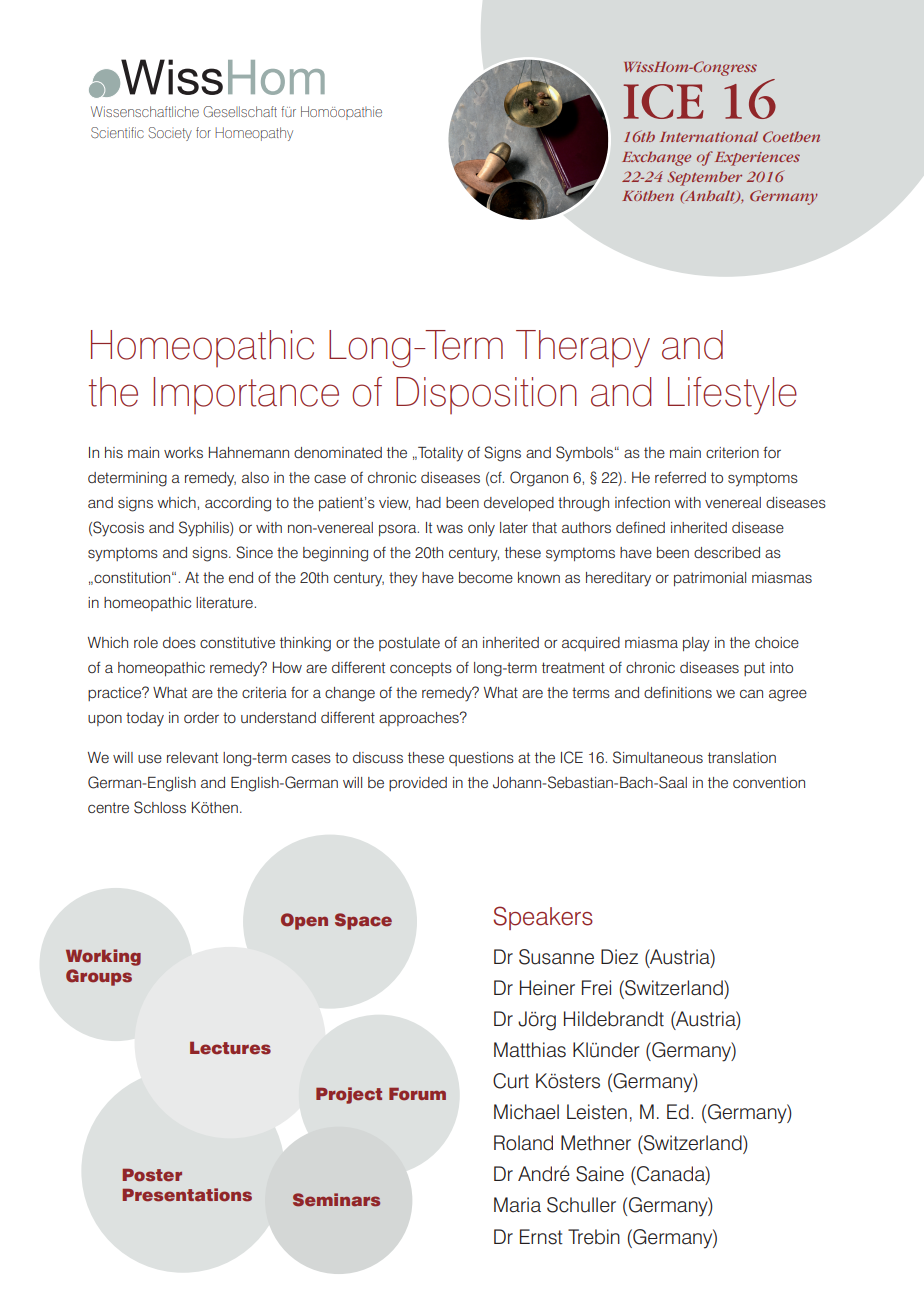 The width and height of the screenshot is (924, 1308). Describe the element at coordinates (254, 134) in the screenshot. I see `Homeopathy` at that location.
